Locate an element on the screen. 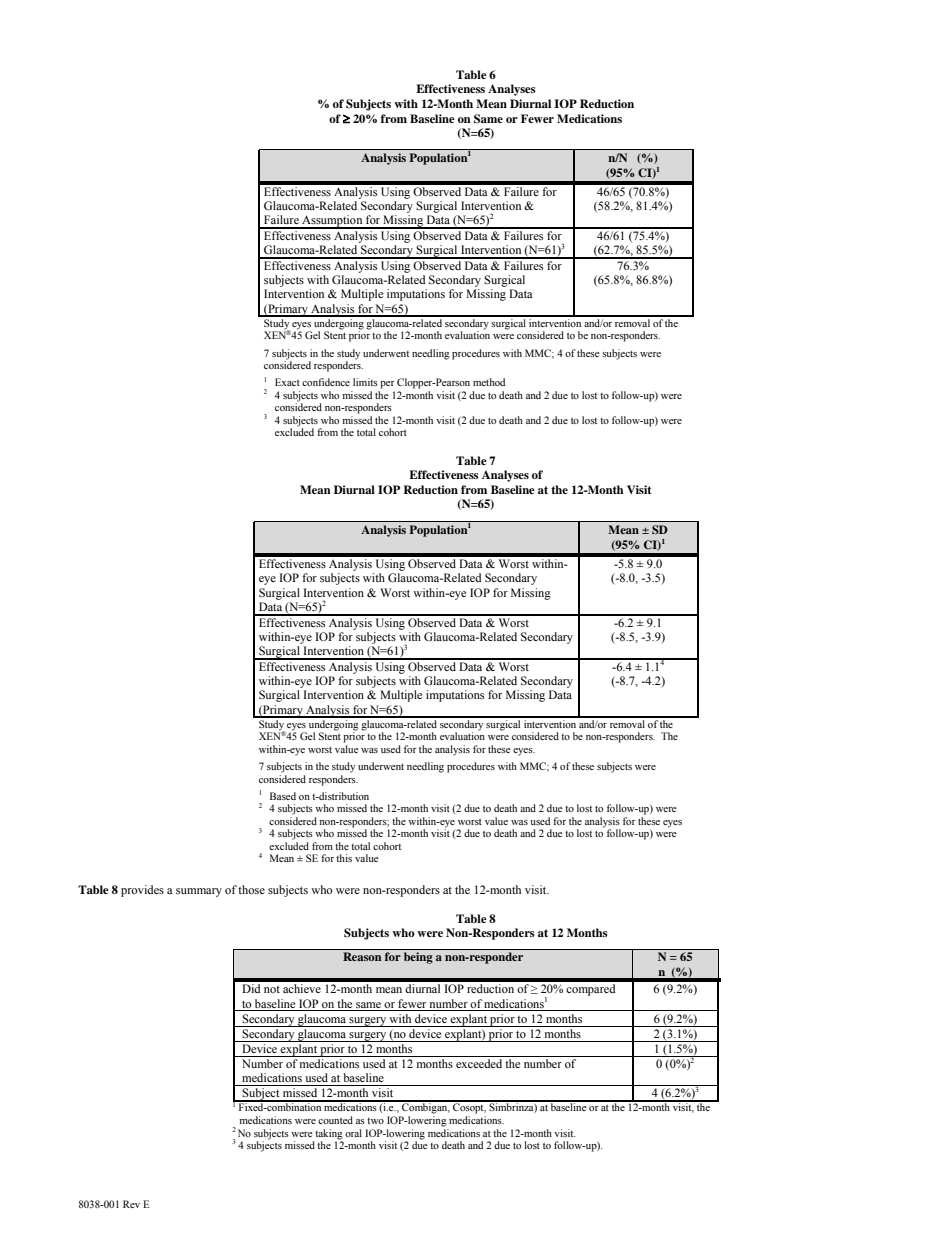 This screenshot has width=952, height=1233. Based is located at coordinates (283, 796).
